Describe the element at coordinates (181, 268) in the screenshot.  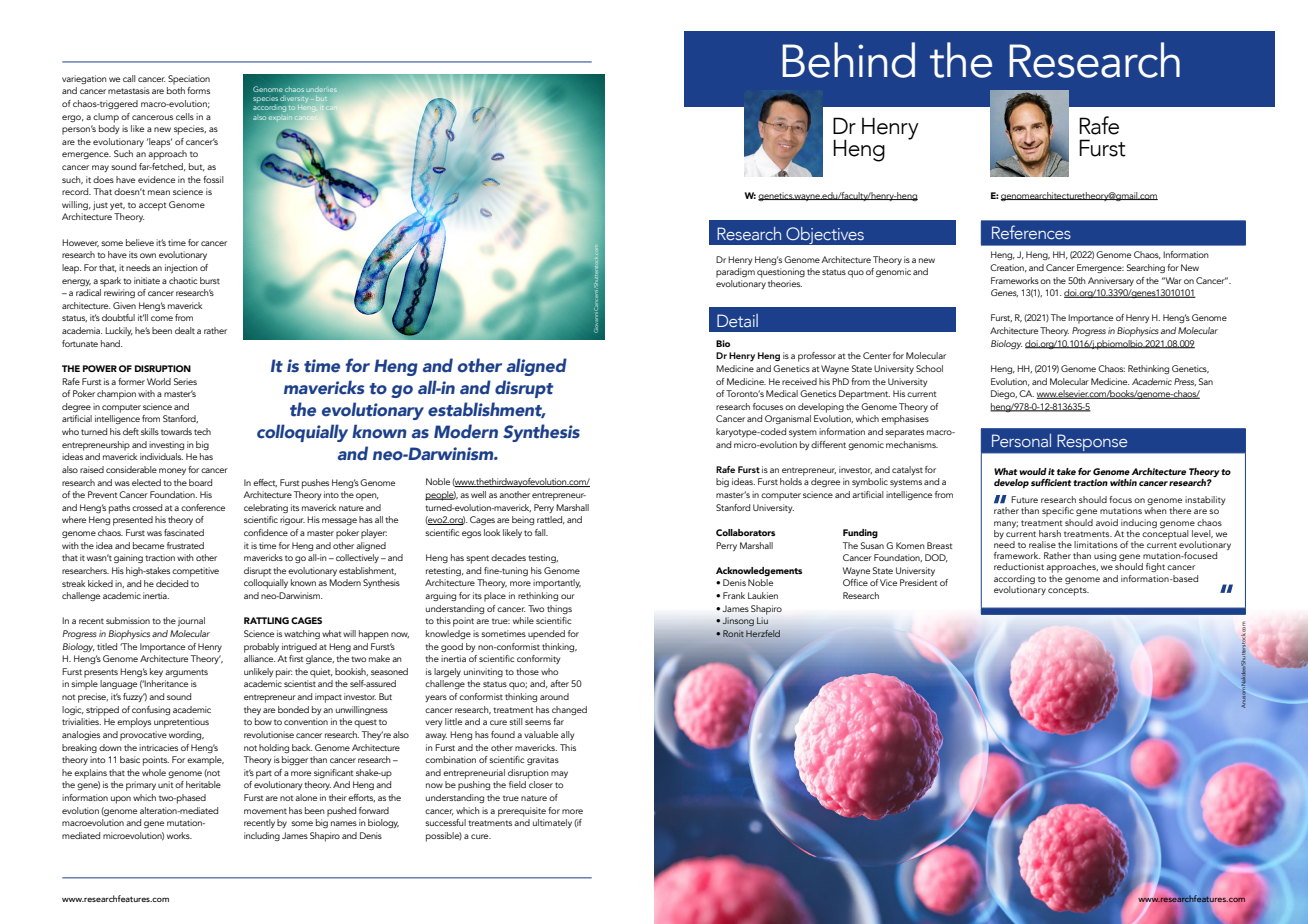
I see `injection` at that location.
